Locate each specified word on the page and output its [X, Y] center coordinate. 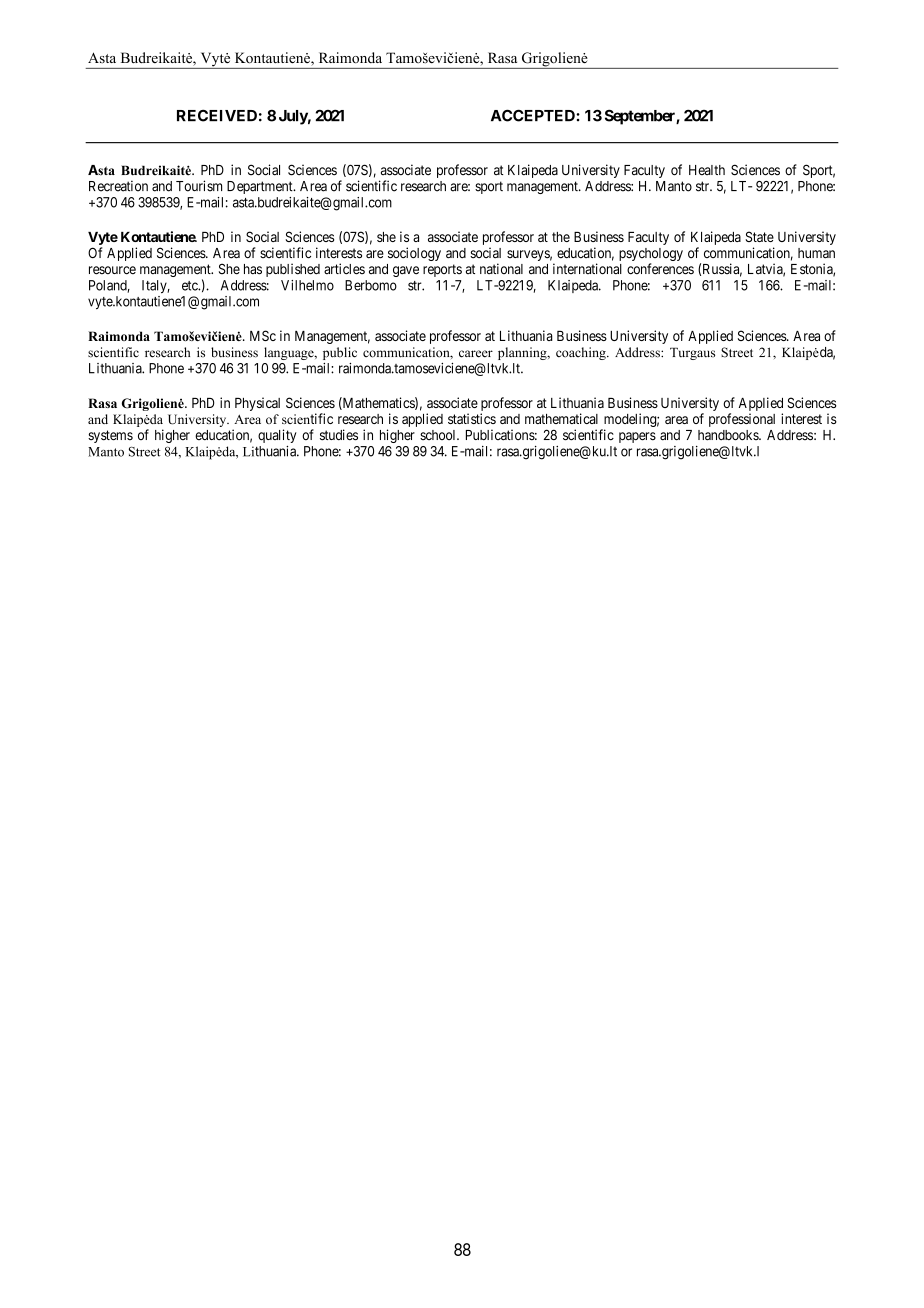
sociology [414, 254]
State [759, 236]
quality [277, 436]
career [476, 354]
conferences [660, 269]
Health [707, 170]
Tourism [199, 186]
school [439, 435]
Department [261, 187]
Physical [257, 404]
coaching [582, 353]
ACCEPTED [534, 115]
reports [442, 270]
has [253, 269]
